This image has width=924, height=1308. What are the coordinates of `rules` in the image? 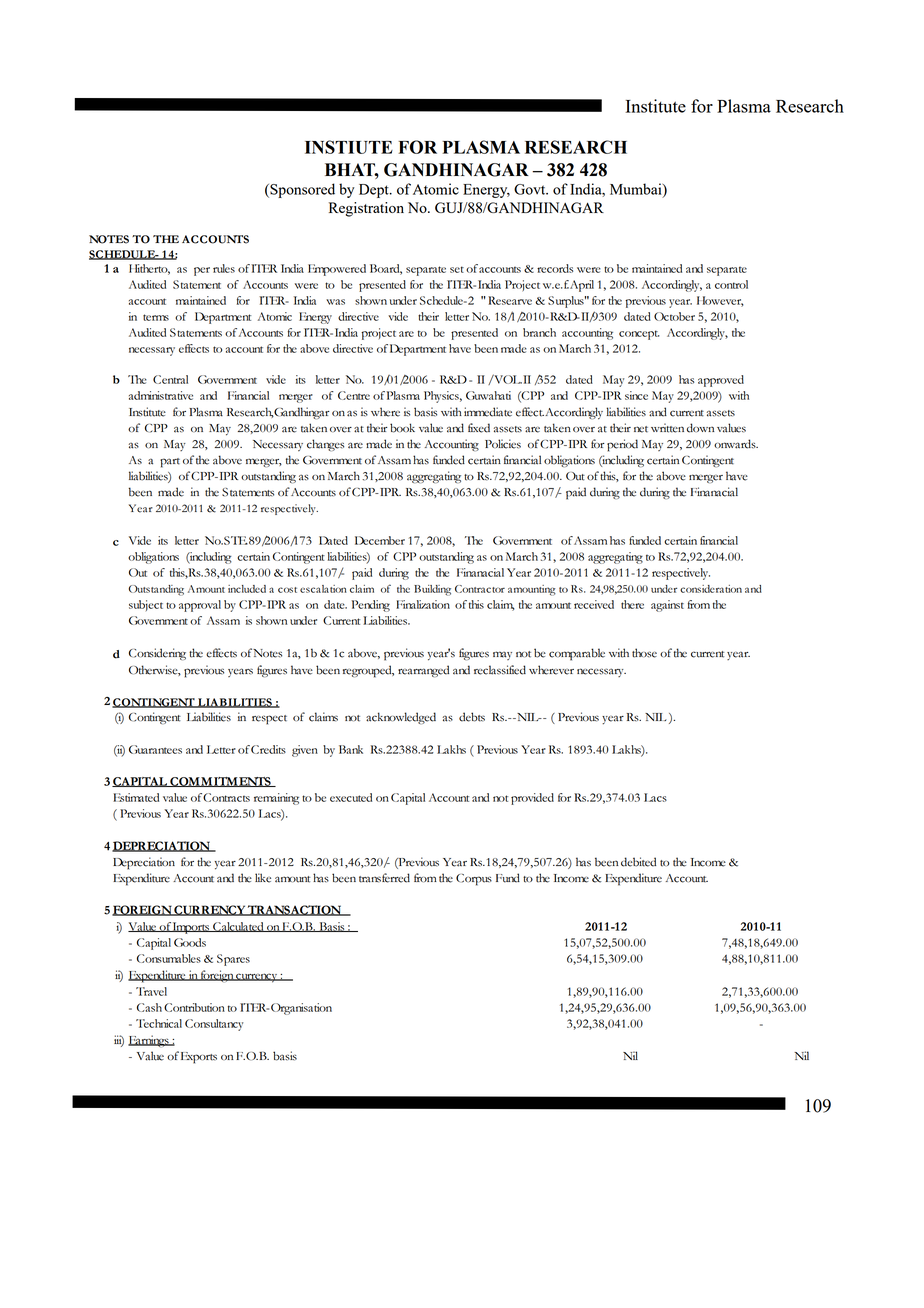 It's located at (224, 268).
